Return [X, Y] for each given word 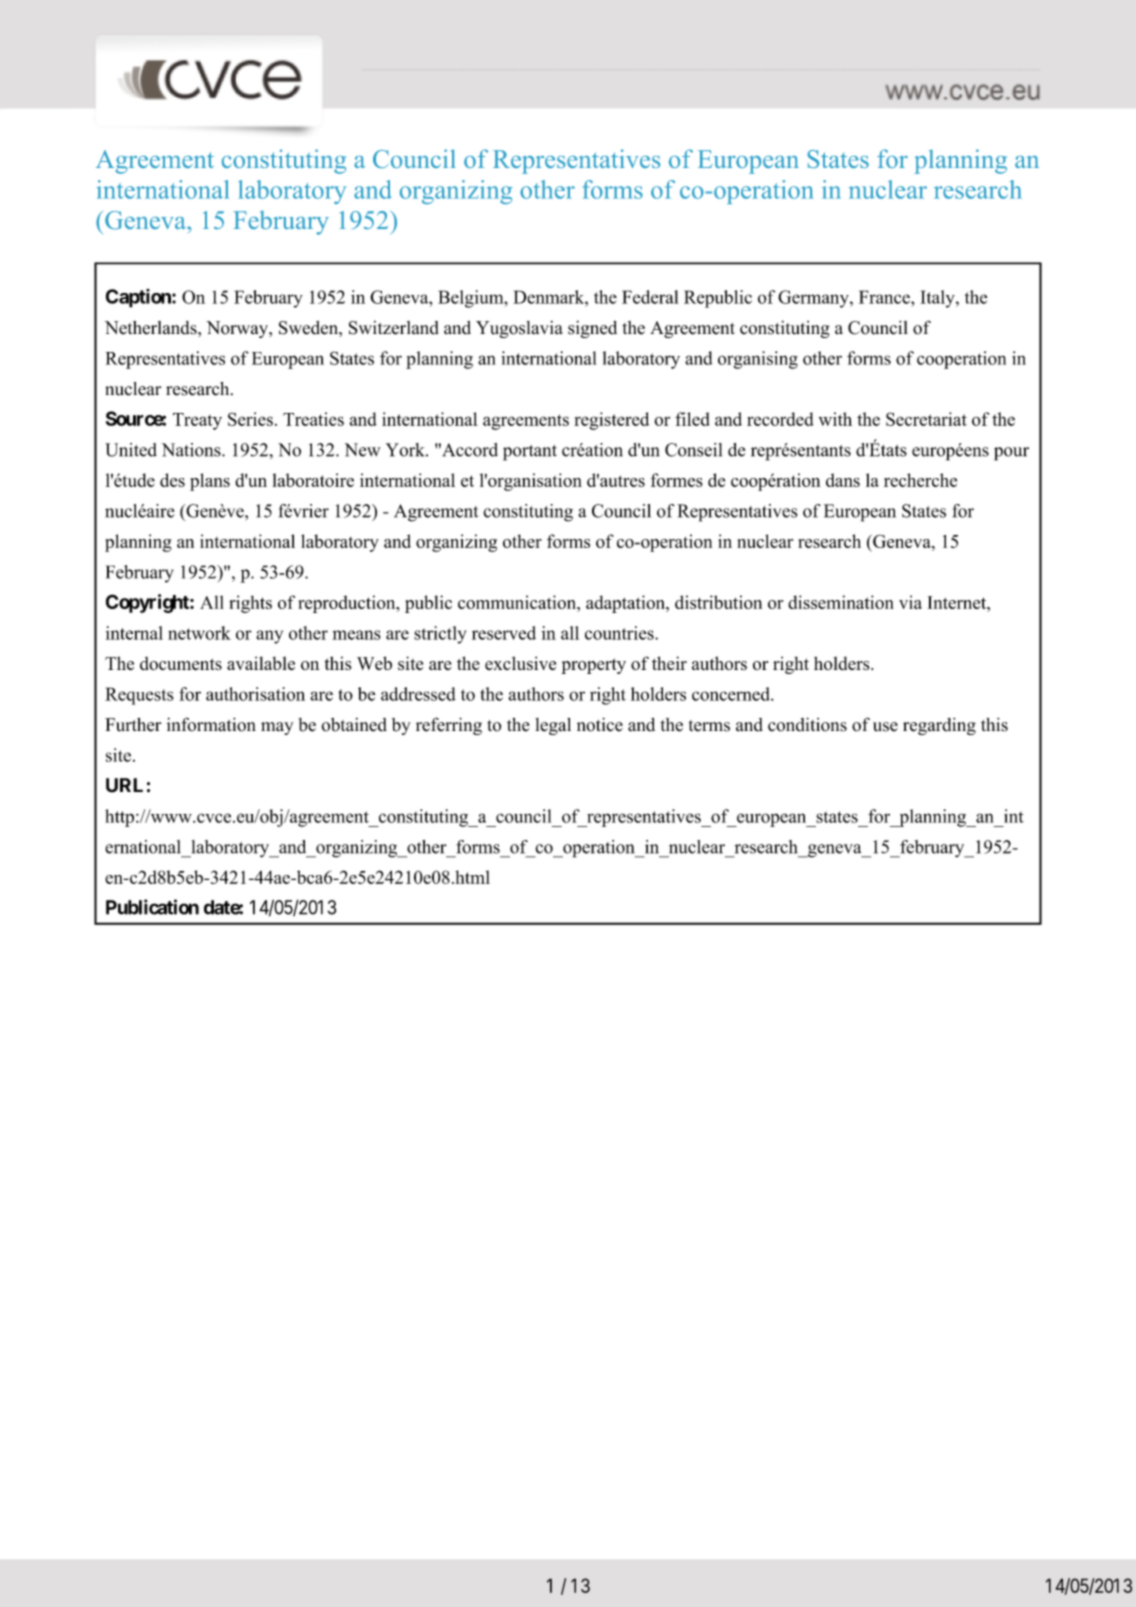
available [261, 663]
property [593, 666]
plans [210, 482]
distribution [718, 602]
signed [592, 329]
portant [530, 453]
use [885, 727]
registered [611, 421]
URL [124, 785]
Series [250, 419]
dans [843, 480]
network [199, 633]
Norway [238, 329]
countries [620, 633]
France [885, 297]
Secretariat [926, 419]
